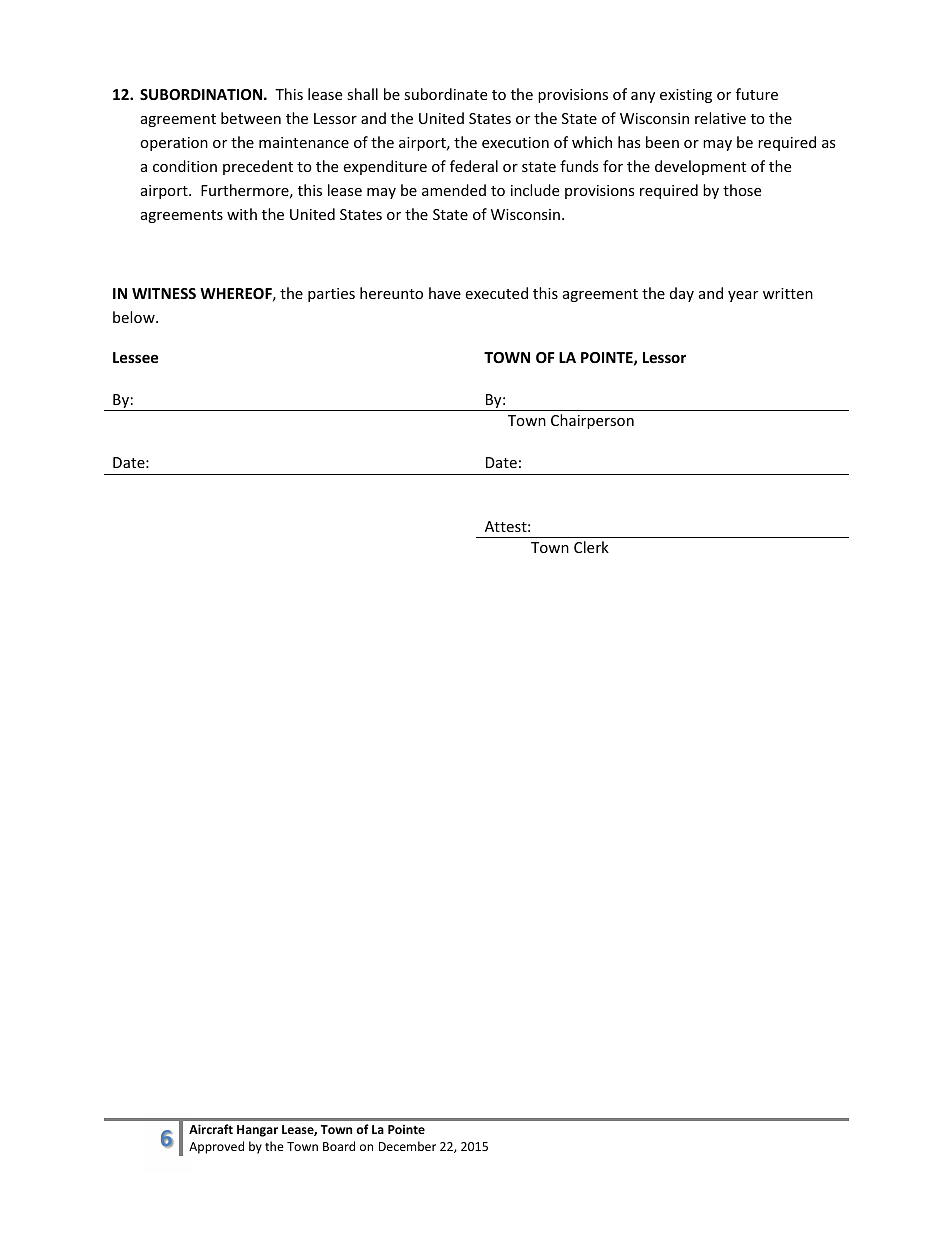  Describe the element at coordinates (591, 547) in the page. I see `Clerk` at that location.
